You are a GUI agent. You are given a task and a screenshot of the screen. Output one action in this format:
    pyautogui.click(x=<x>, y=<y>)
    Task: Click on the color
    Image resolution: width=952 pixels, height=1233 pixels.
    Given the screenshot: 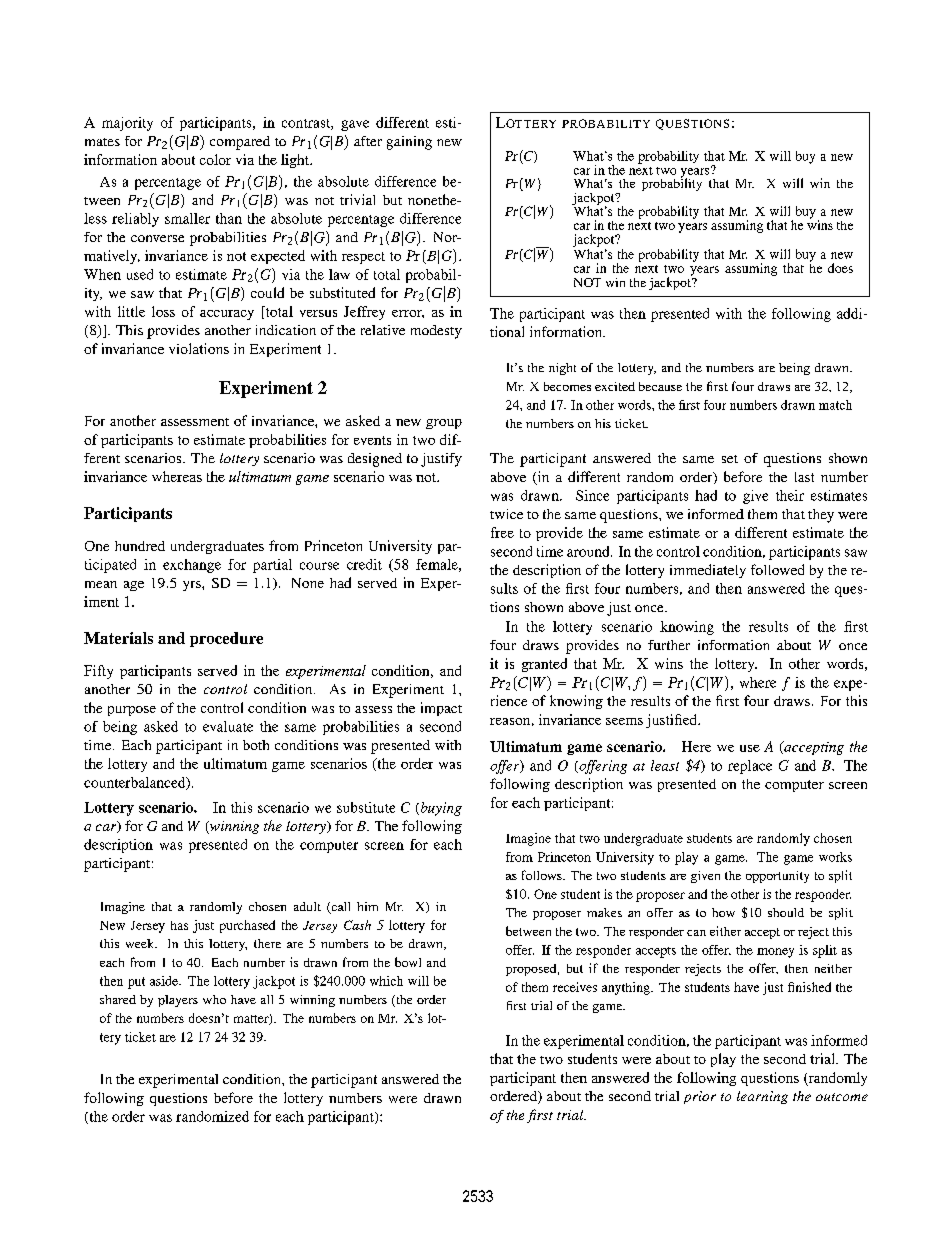 What is the action you would take?
    pyautogui.click(x=215, y=159)
